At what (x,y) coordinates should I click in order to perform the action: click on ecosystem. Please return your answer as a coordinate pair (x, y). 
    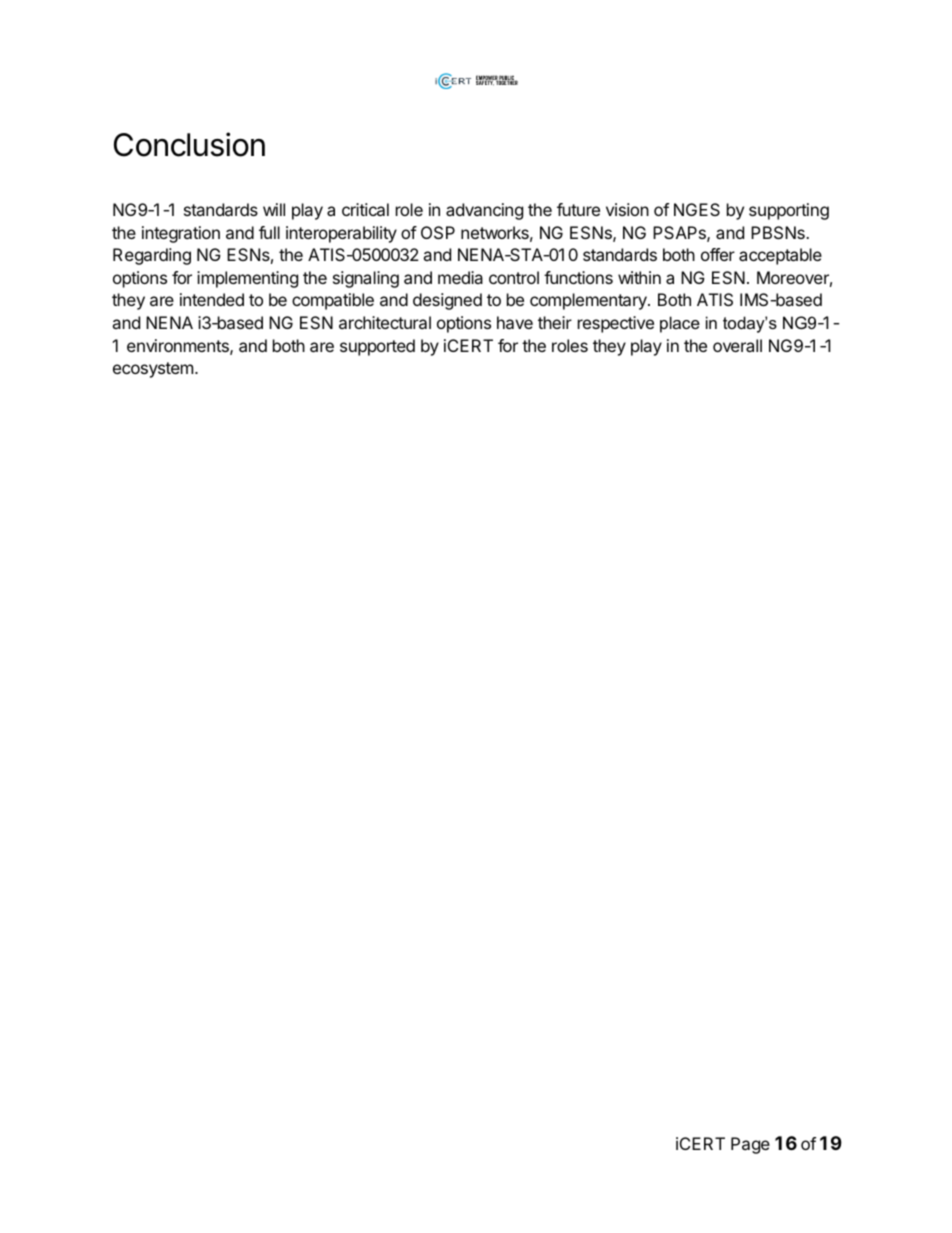
    Looking at the image, I should click on (153, 370).
